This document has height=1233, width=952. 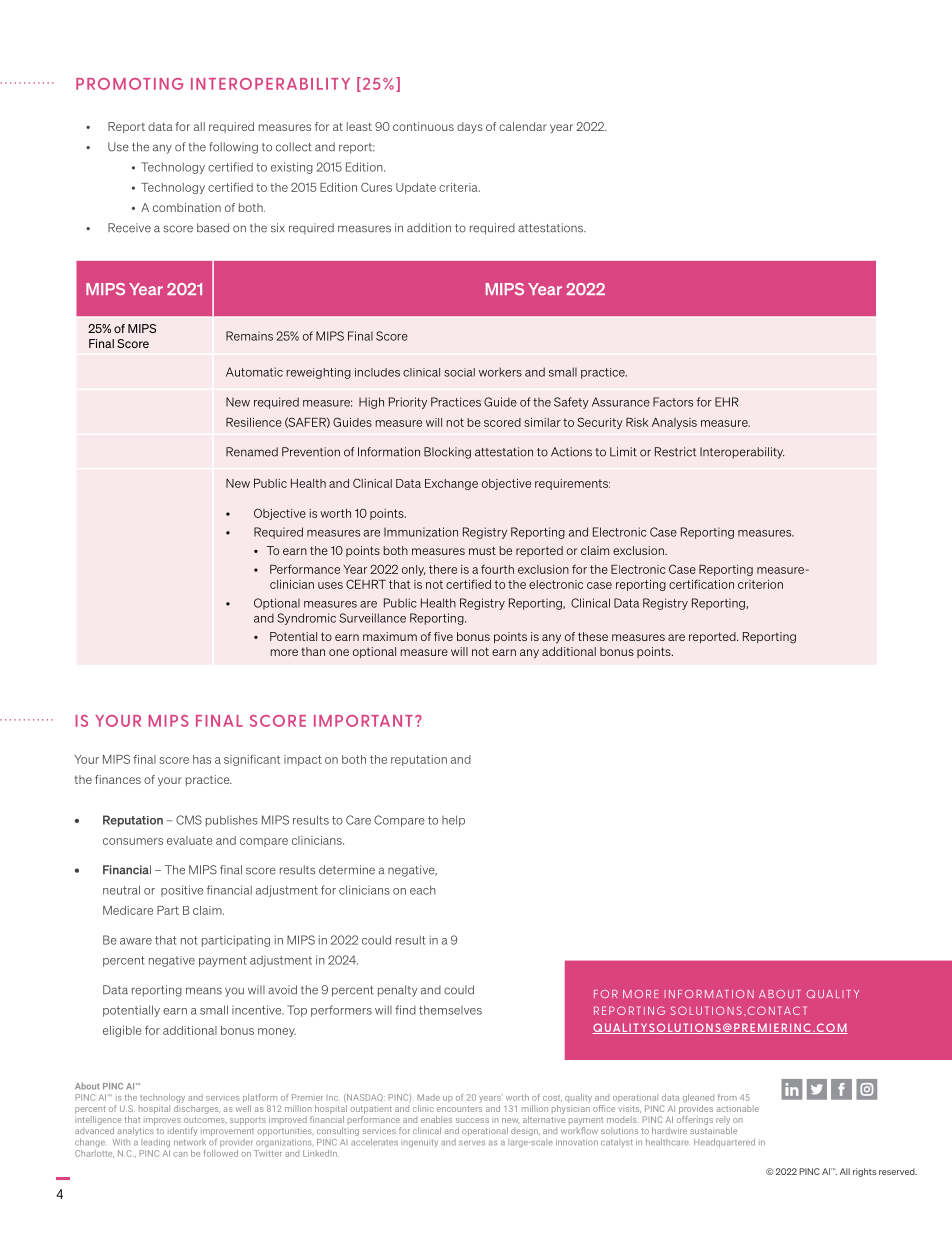 What do you see at coordinates (470, 127) in the document?
I see `days` at bounding box center [470, 127].
